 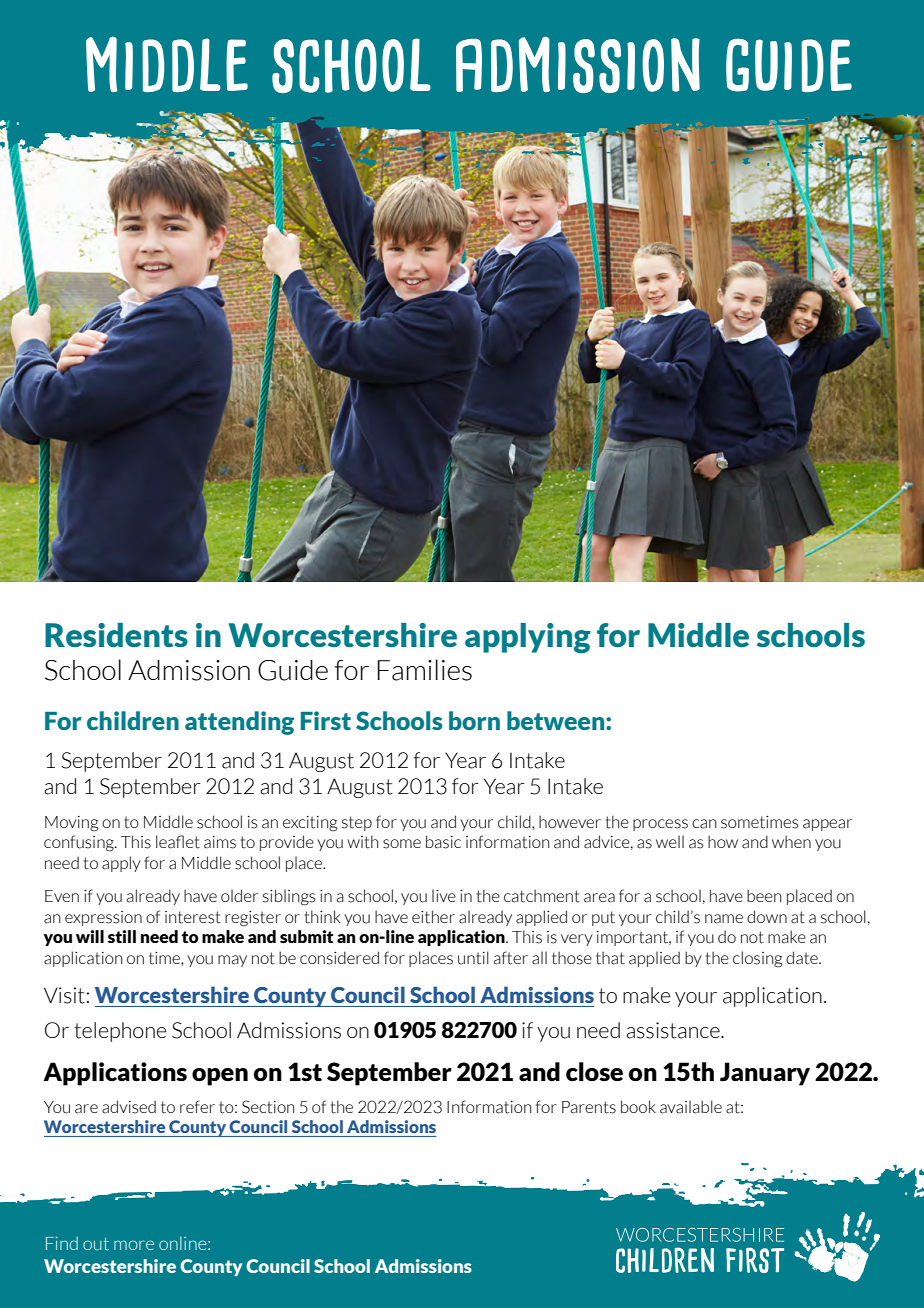 I want to click on more, so click(x=134, y=1245).
